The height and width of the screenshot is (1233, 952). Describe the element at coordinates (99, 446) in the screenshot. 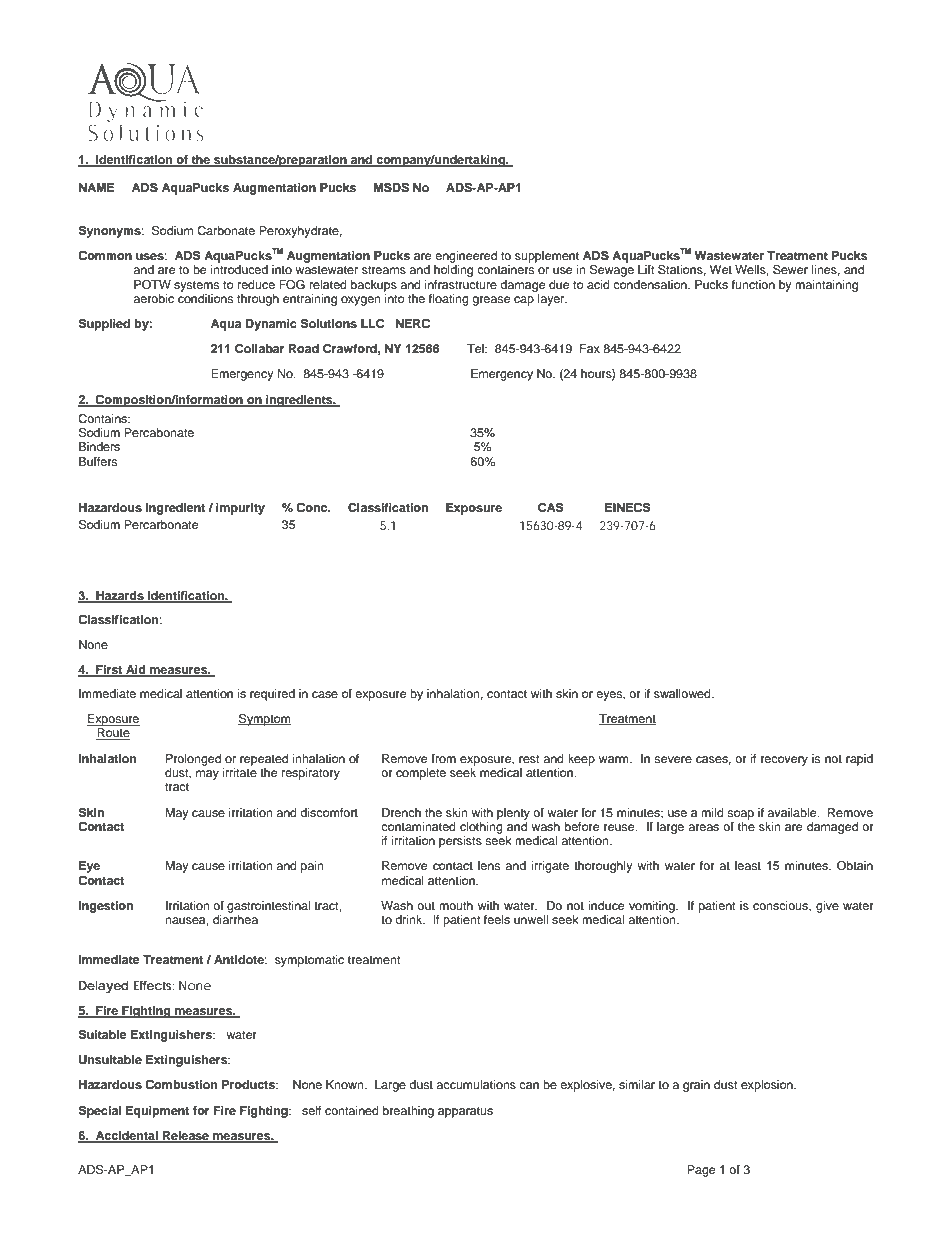

I see `Binders` at that location.
